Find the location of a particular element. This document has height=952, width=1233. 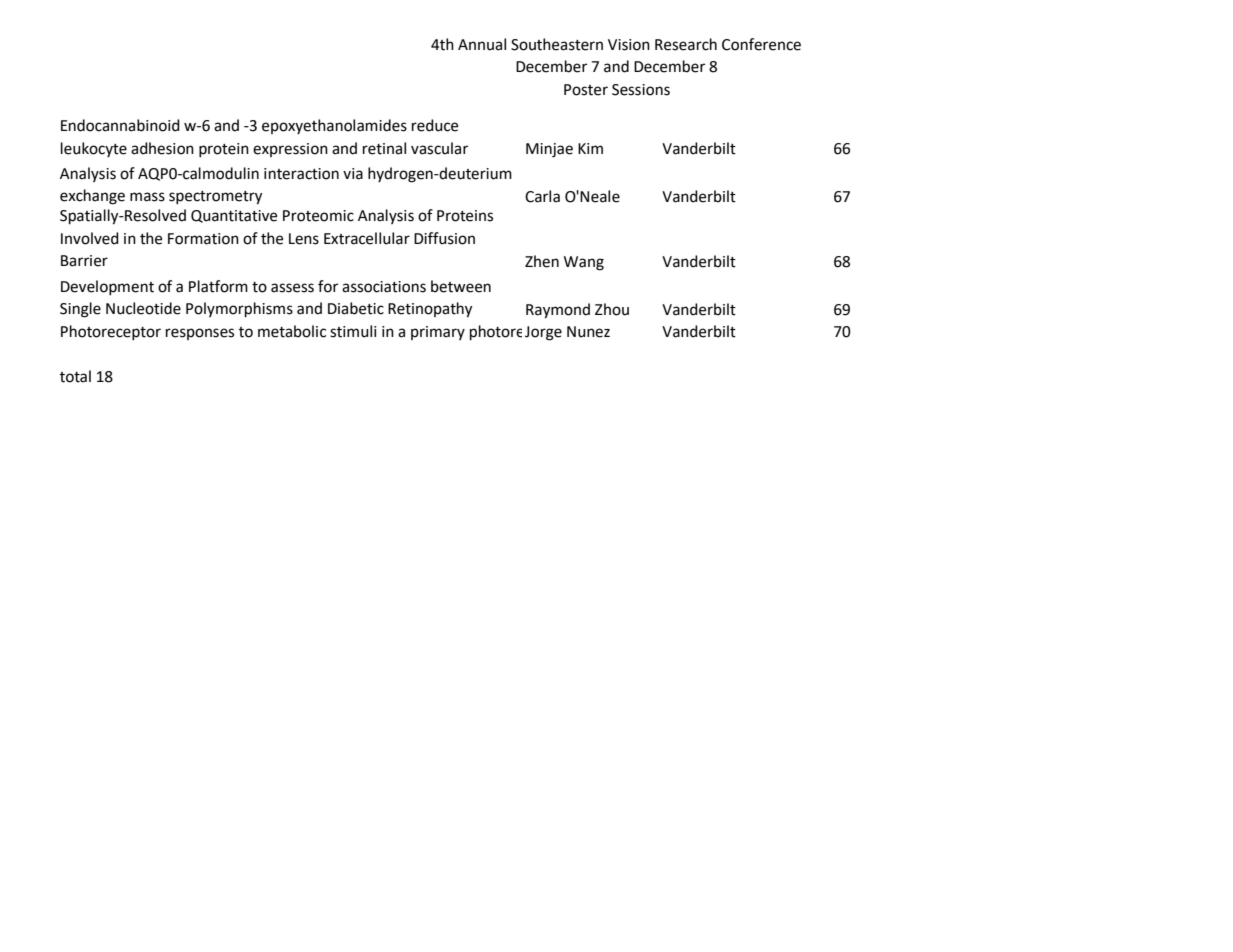

total is located at coordinates (75, 376).
